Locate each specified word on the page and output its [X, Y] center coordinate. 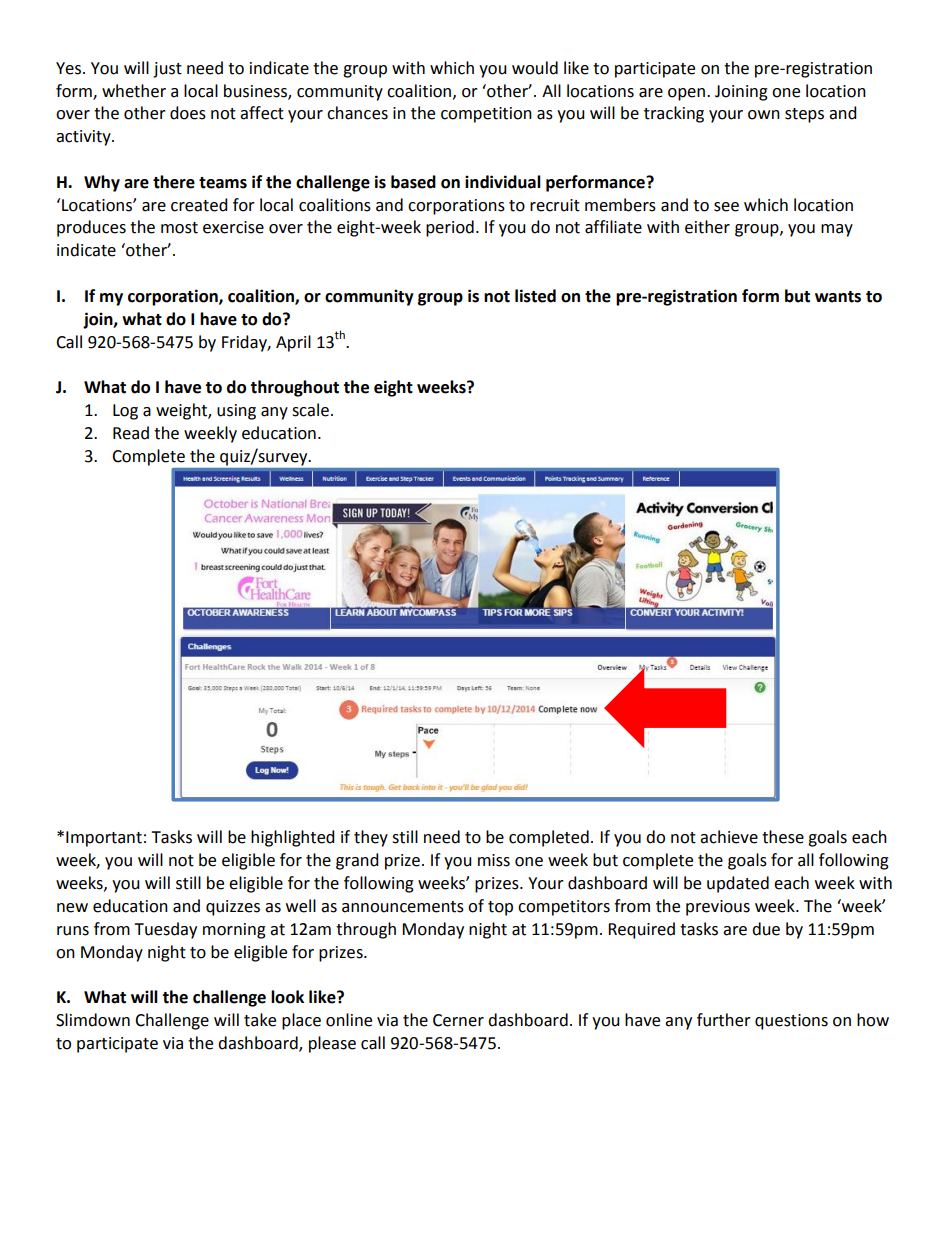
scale [310, 410]
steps [804, 115]
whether [134, 91]
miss [494, 860]
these [783, 837]
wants [838, 297]
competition [486, 115]
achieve [729, 837]
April [293, 343]
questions [791, 1022]
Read [131, 433]
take [260, 1020]
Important [104, 839]
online [349, 1020]
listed [535, 296]
